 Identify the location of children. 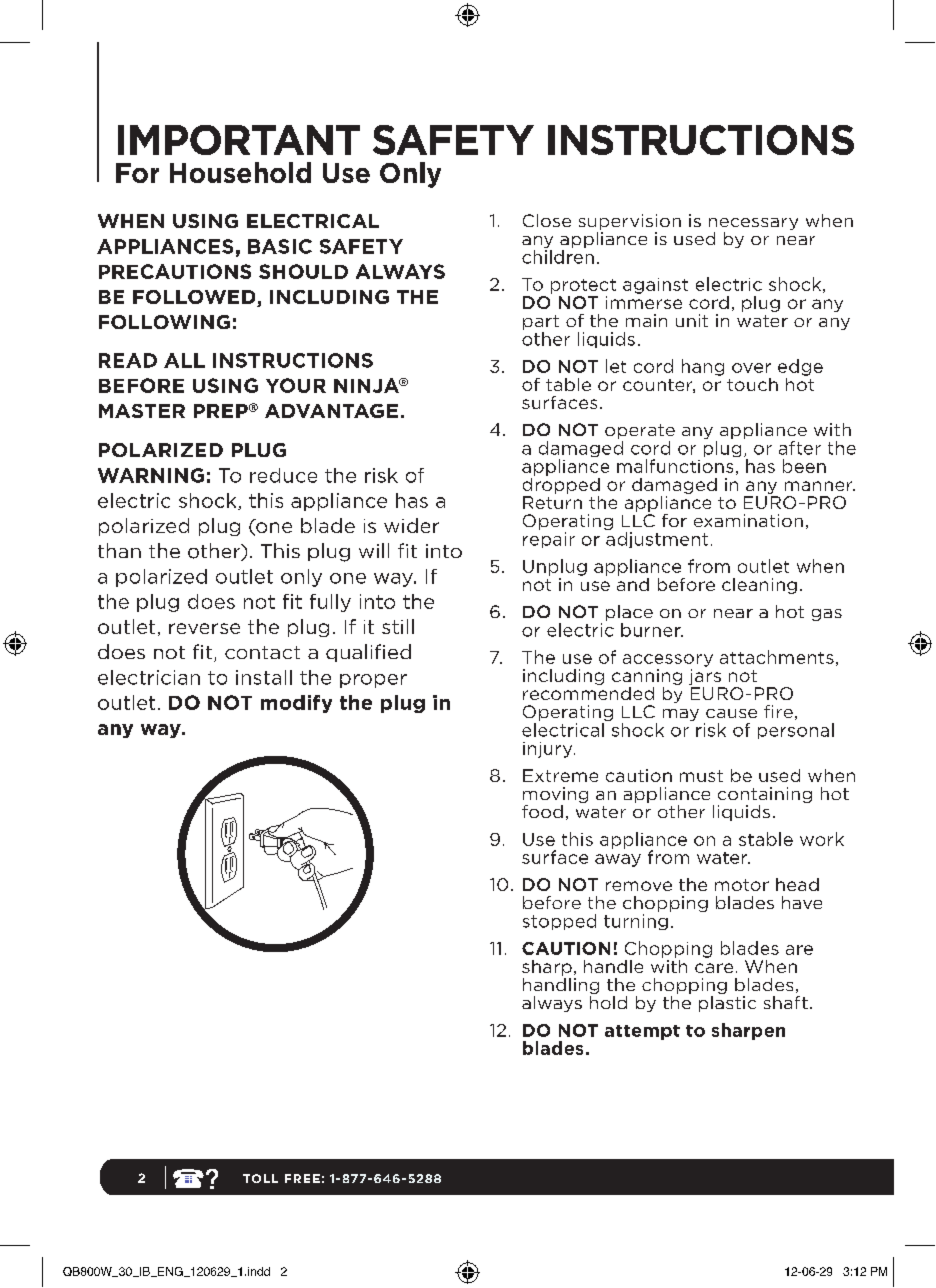
(558, 257).
